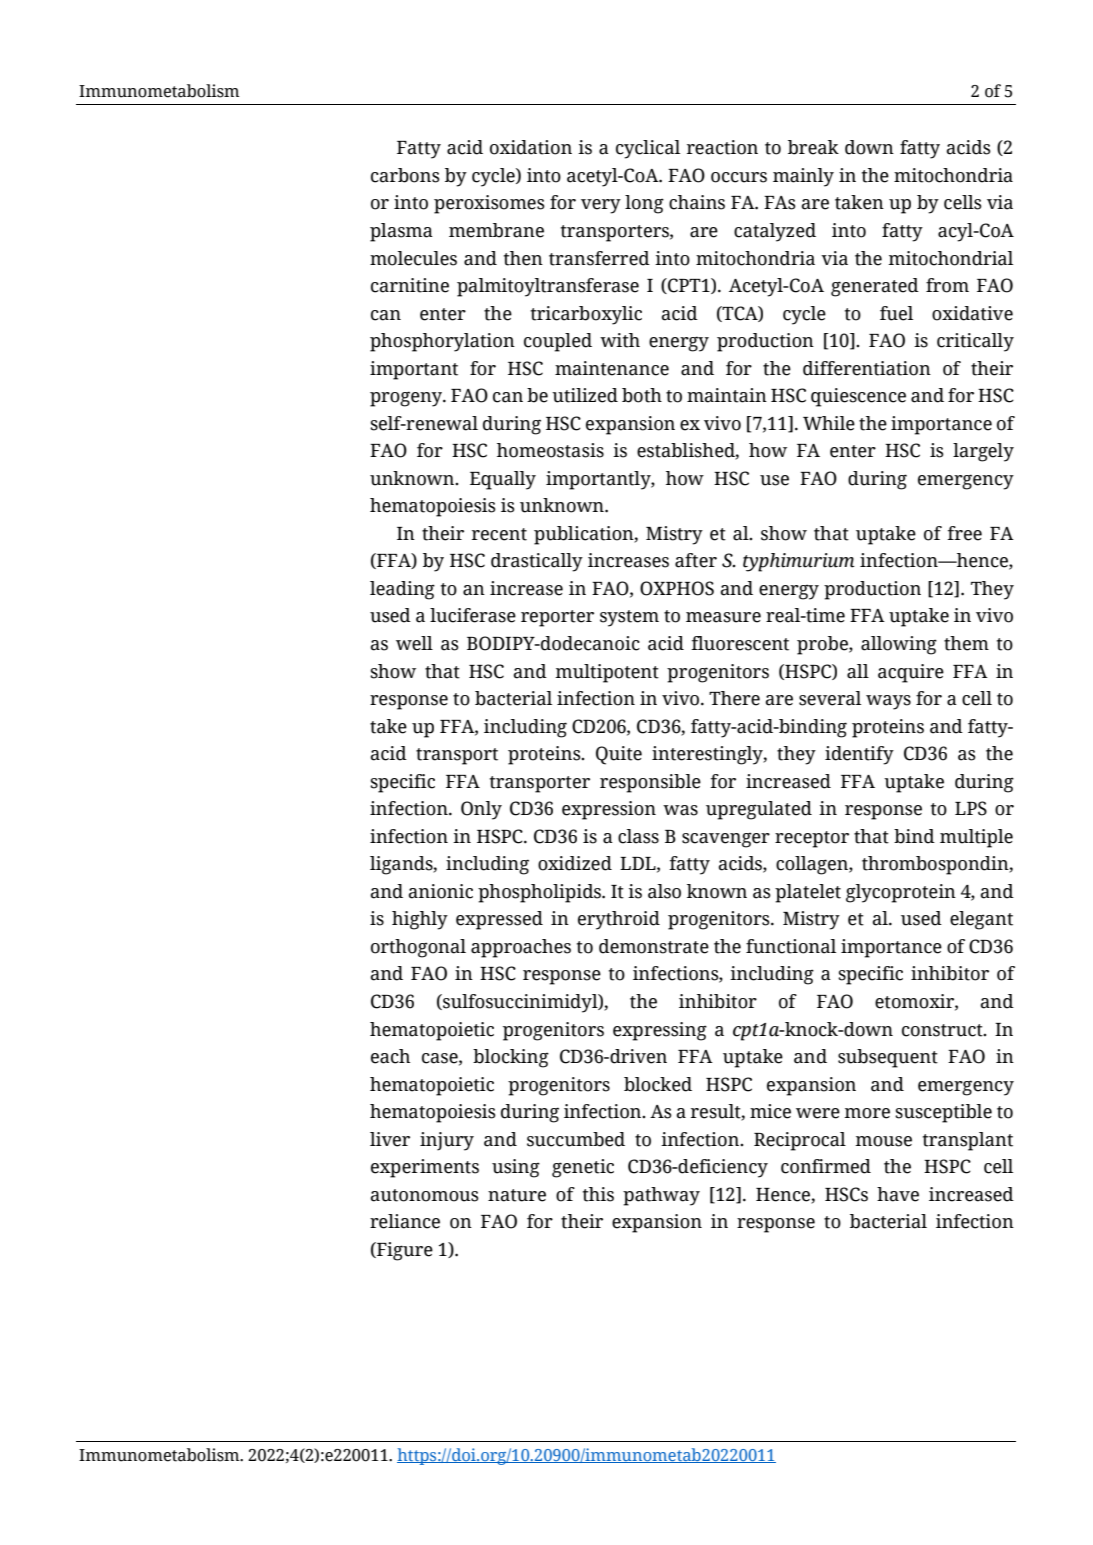  What do you see at coordinates (888, 702) in the image?
I see `ways` at bounding box center [888, 702].
